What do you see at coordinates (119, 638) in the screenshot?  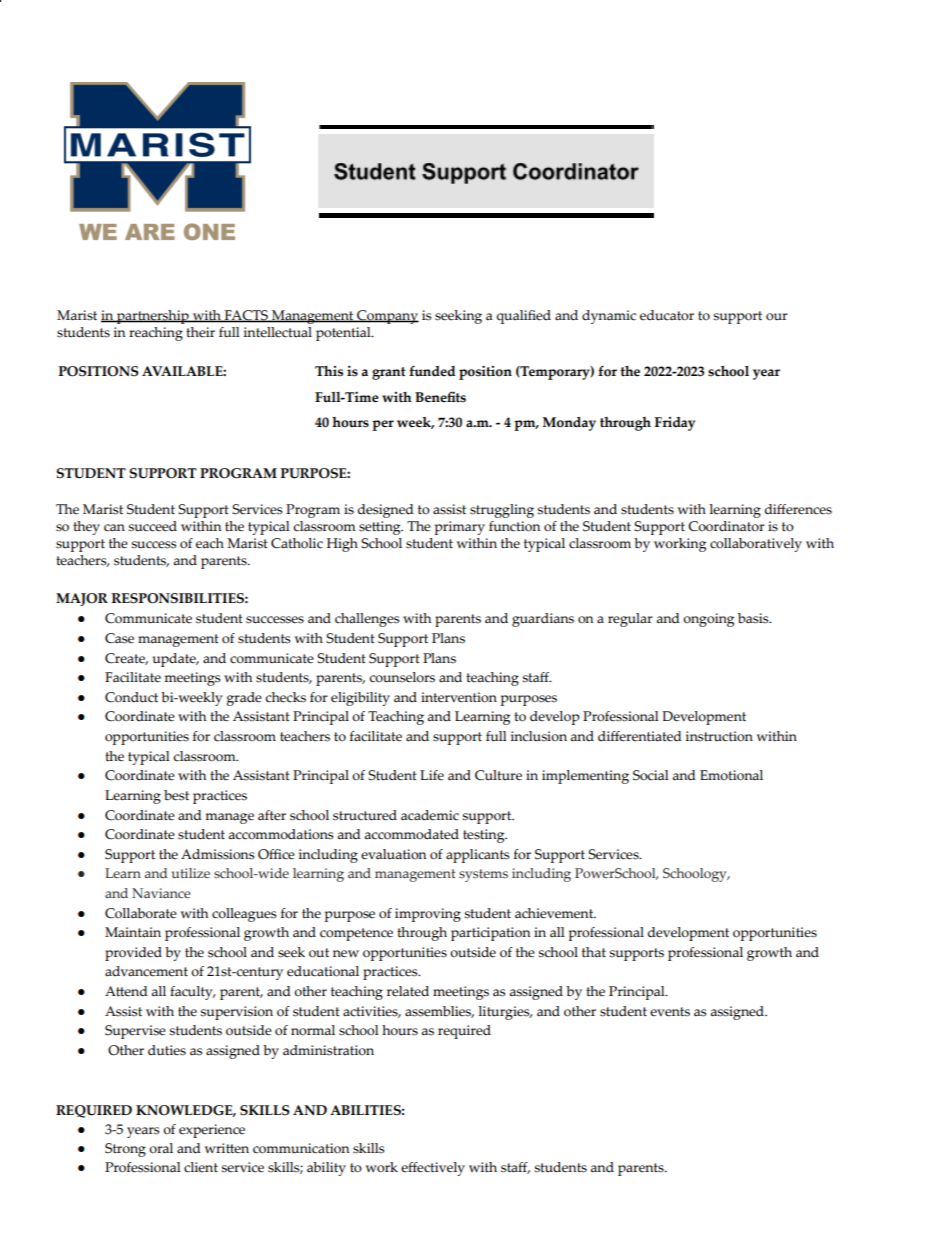 I see `Case` at bounding box center [119, 638].
